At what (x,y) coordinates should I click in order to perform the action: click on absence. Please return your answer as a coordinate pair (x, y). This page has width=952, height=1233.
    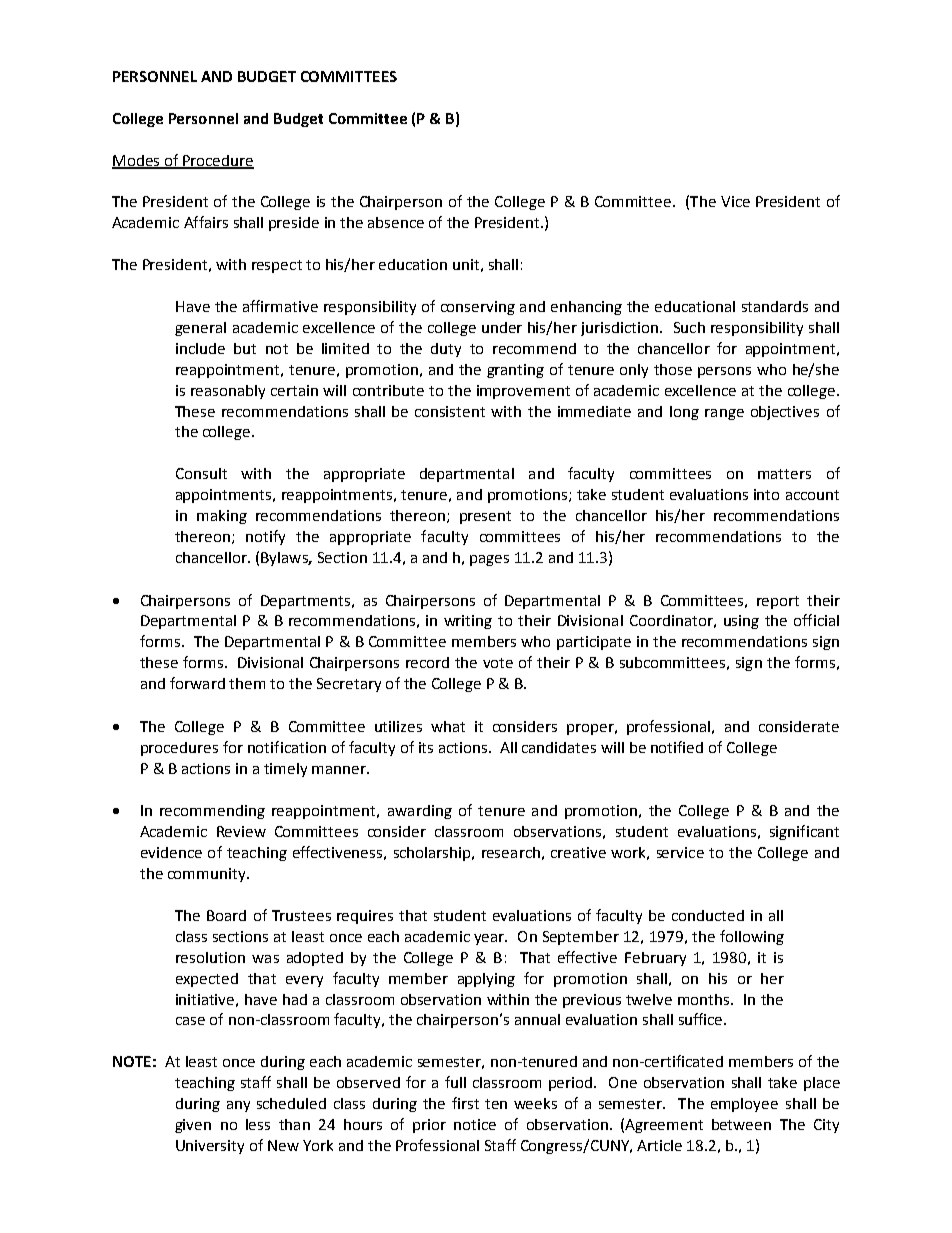
    Looking at the image, I should click on (396, 222).
